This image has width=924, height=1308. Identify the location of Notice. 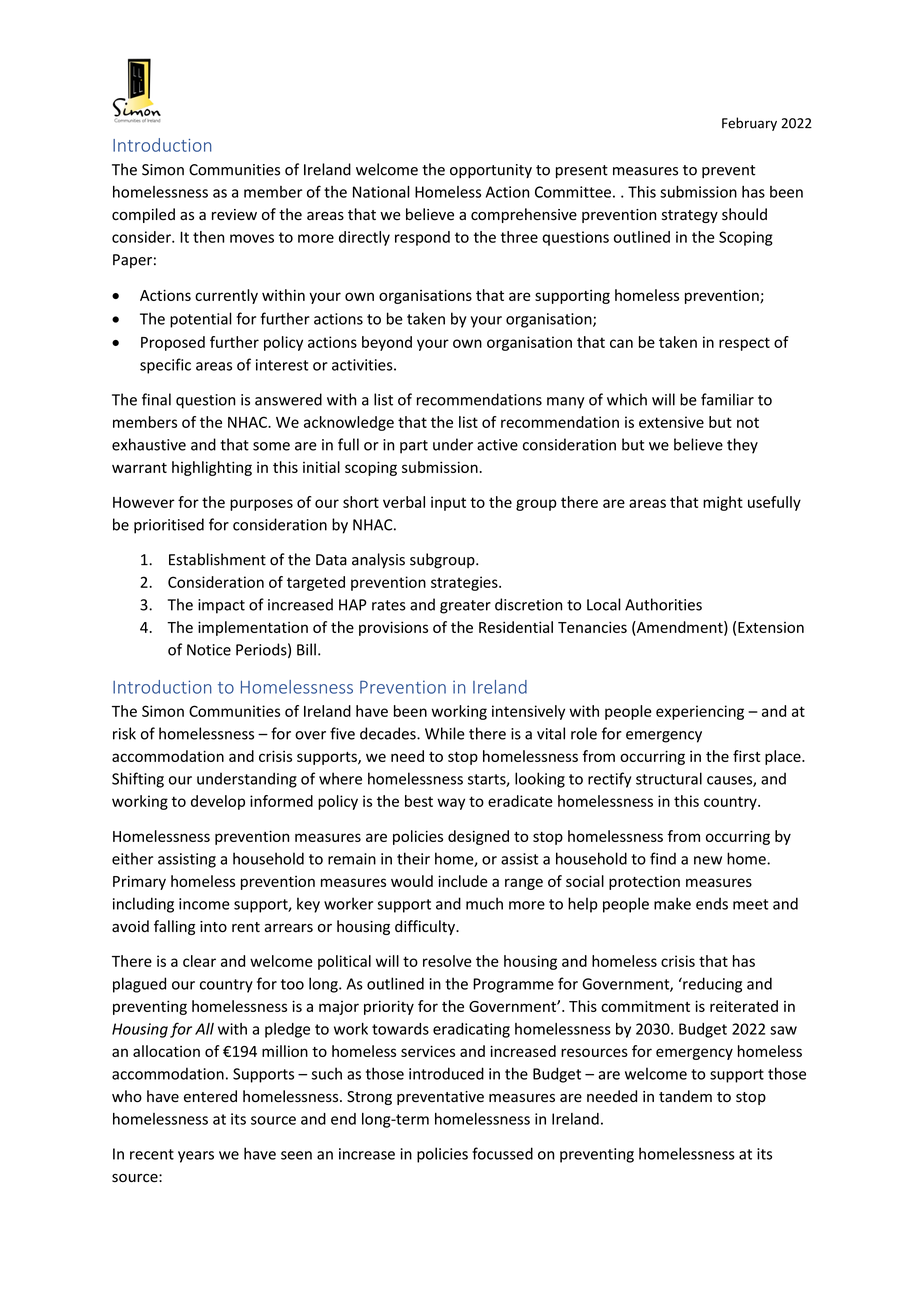
(209, 650).
